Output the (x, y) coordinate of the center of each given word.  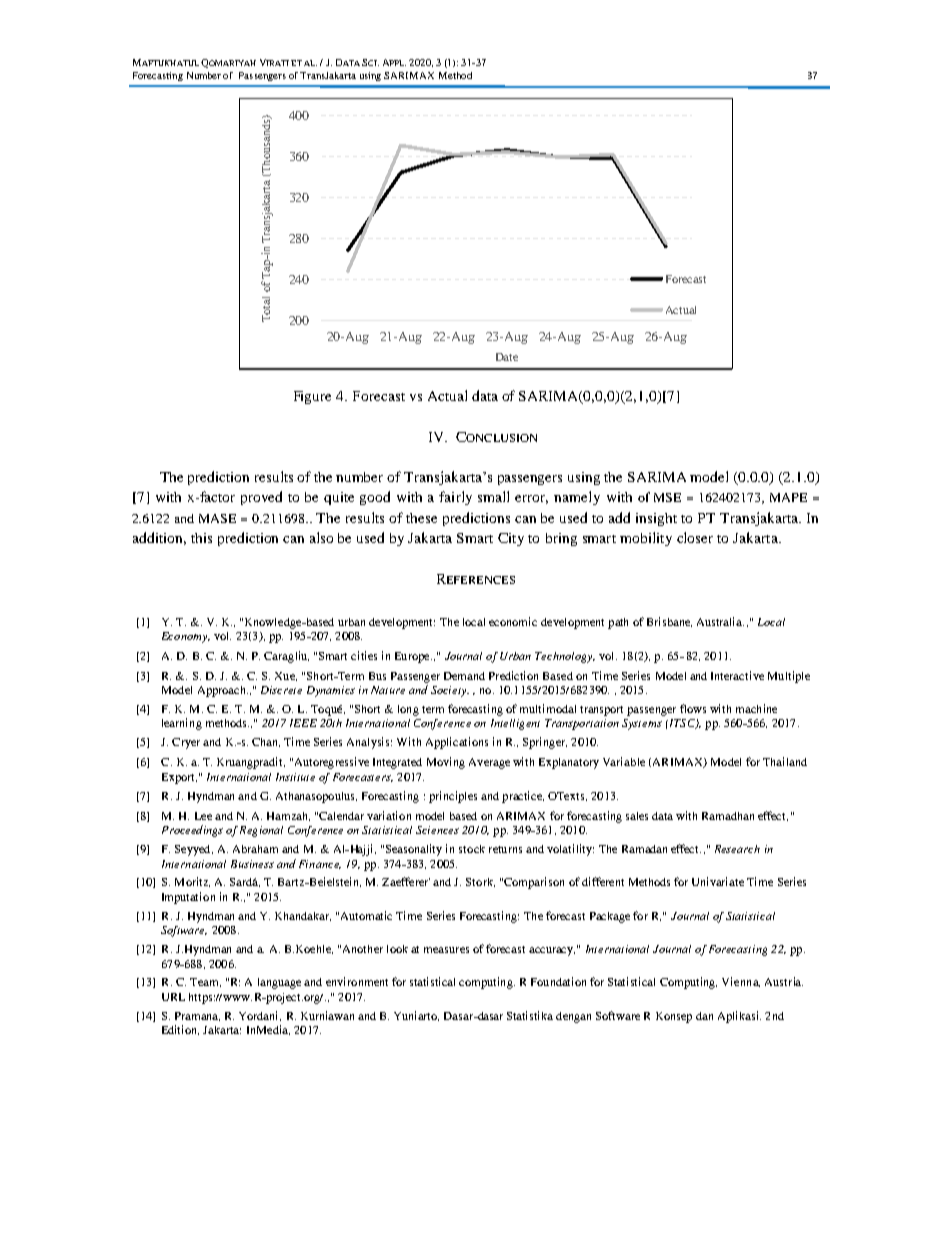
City (511, 539)
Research (737, 849)
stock (472, 849)
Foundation (558, 981)
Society (450, 691)
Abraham (255, 849)
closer (695, 537)
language (279, 983)
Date (507, 357)
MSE (667, 497)
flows (693, 708)
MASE (217, 518)
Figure (312, 397)
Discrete (281, 690)
